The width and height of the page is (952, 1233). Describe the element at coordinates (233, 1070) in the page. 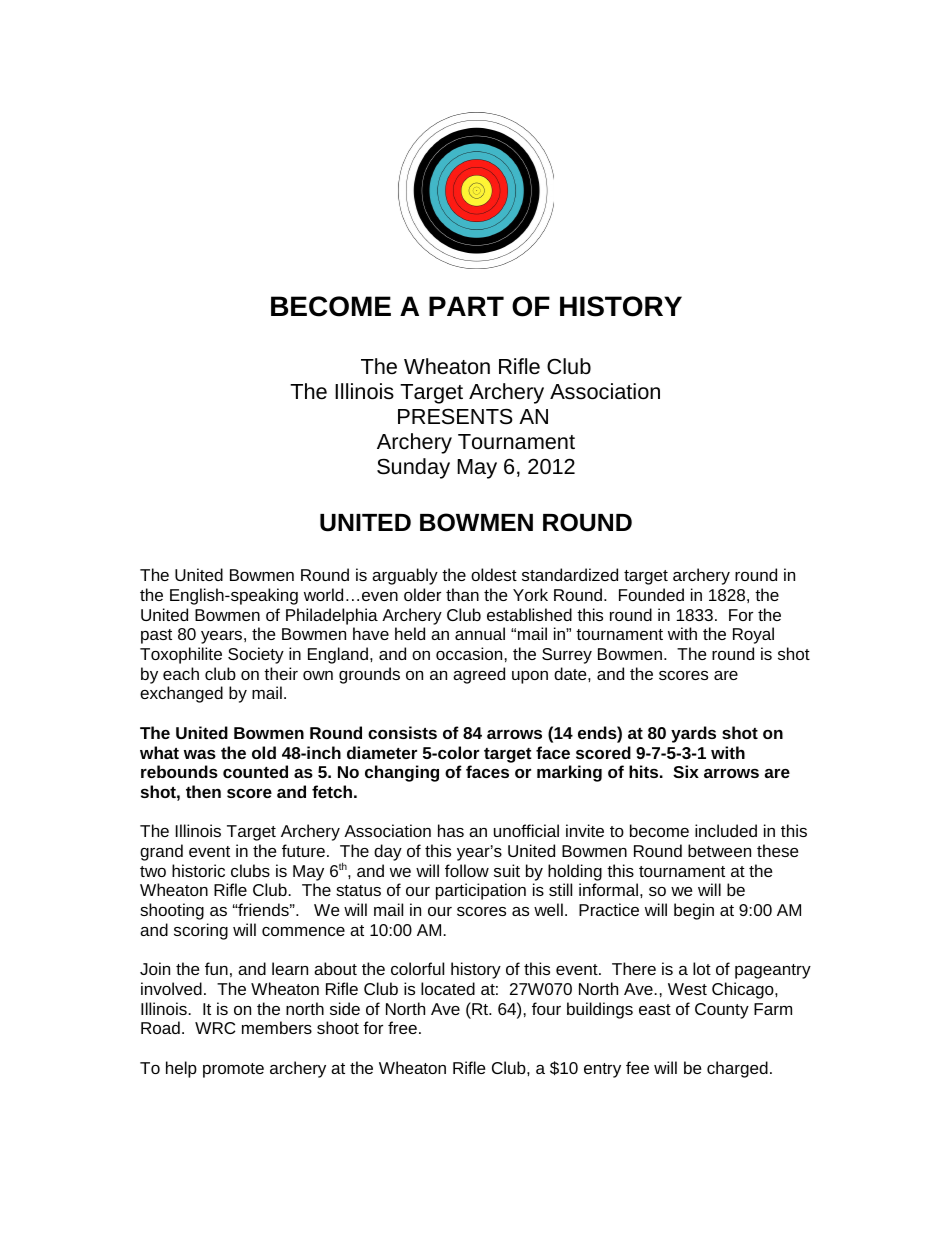

I see `promote` at that location.
